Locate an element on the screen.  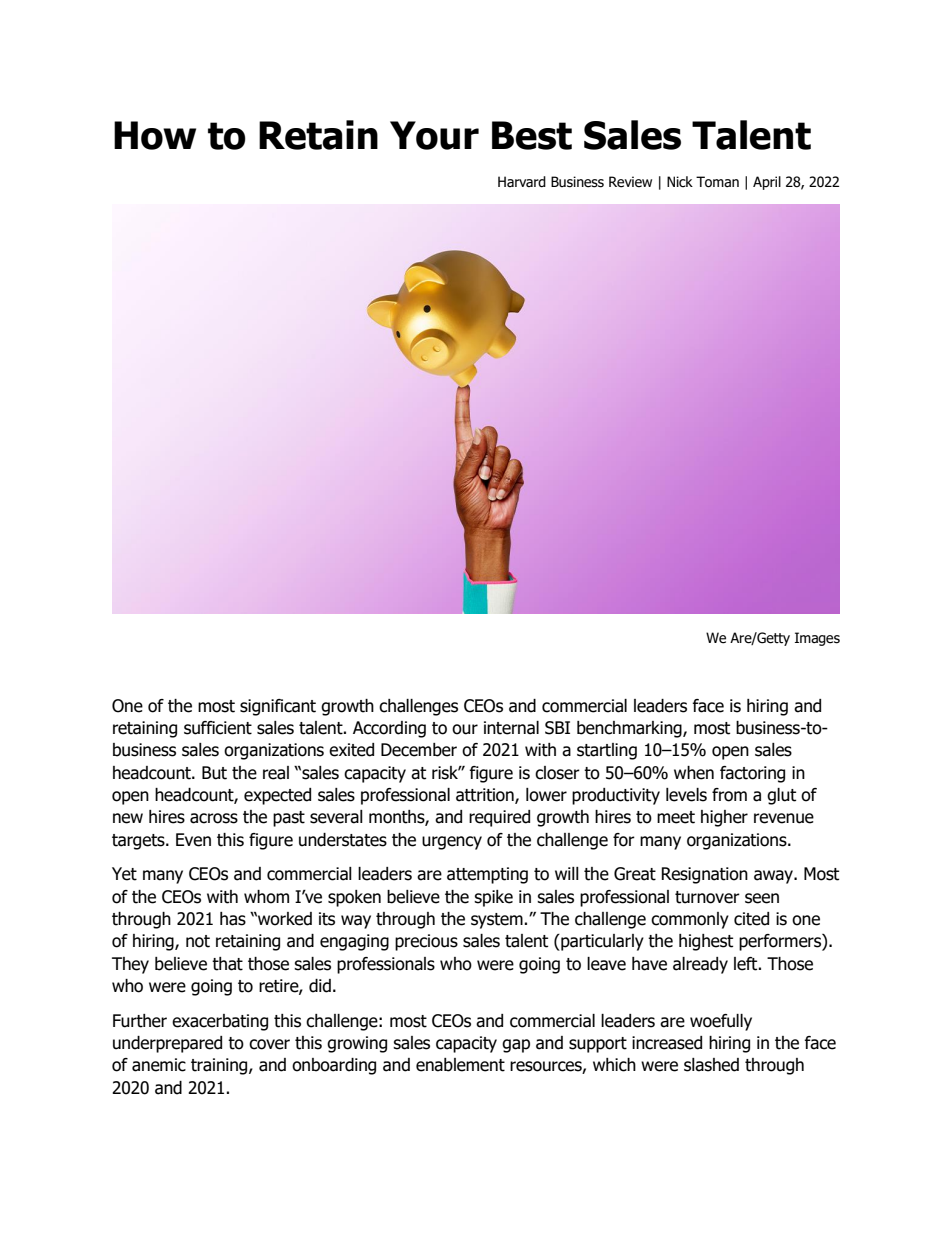
Review is located at coordinates (630, 182).
